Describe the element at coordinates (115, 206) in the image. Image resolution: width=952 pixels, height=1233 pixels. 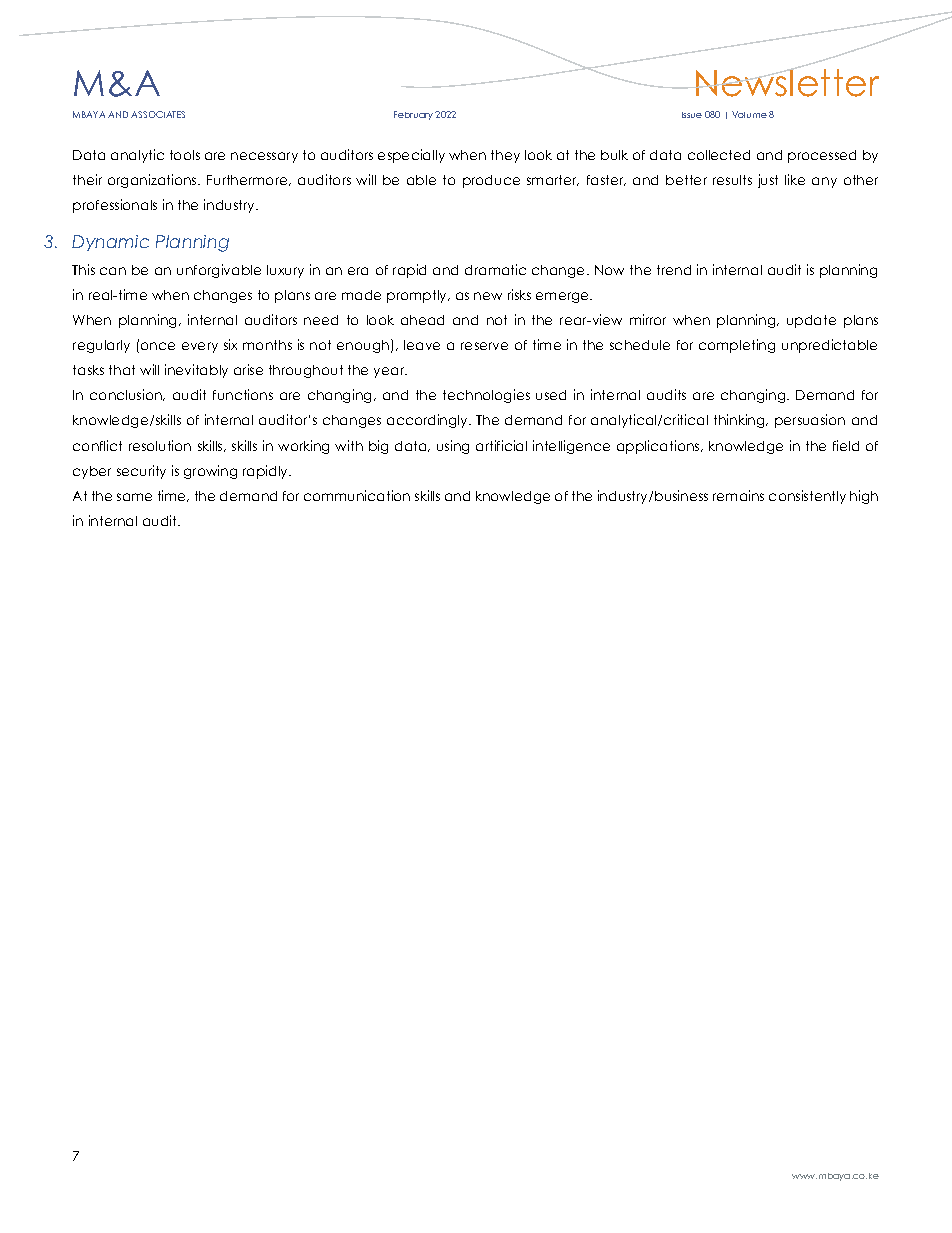
I see `professionals` at that location.
